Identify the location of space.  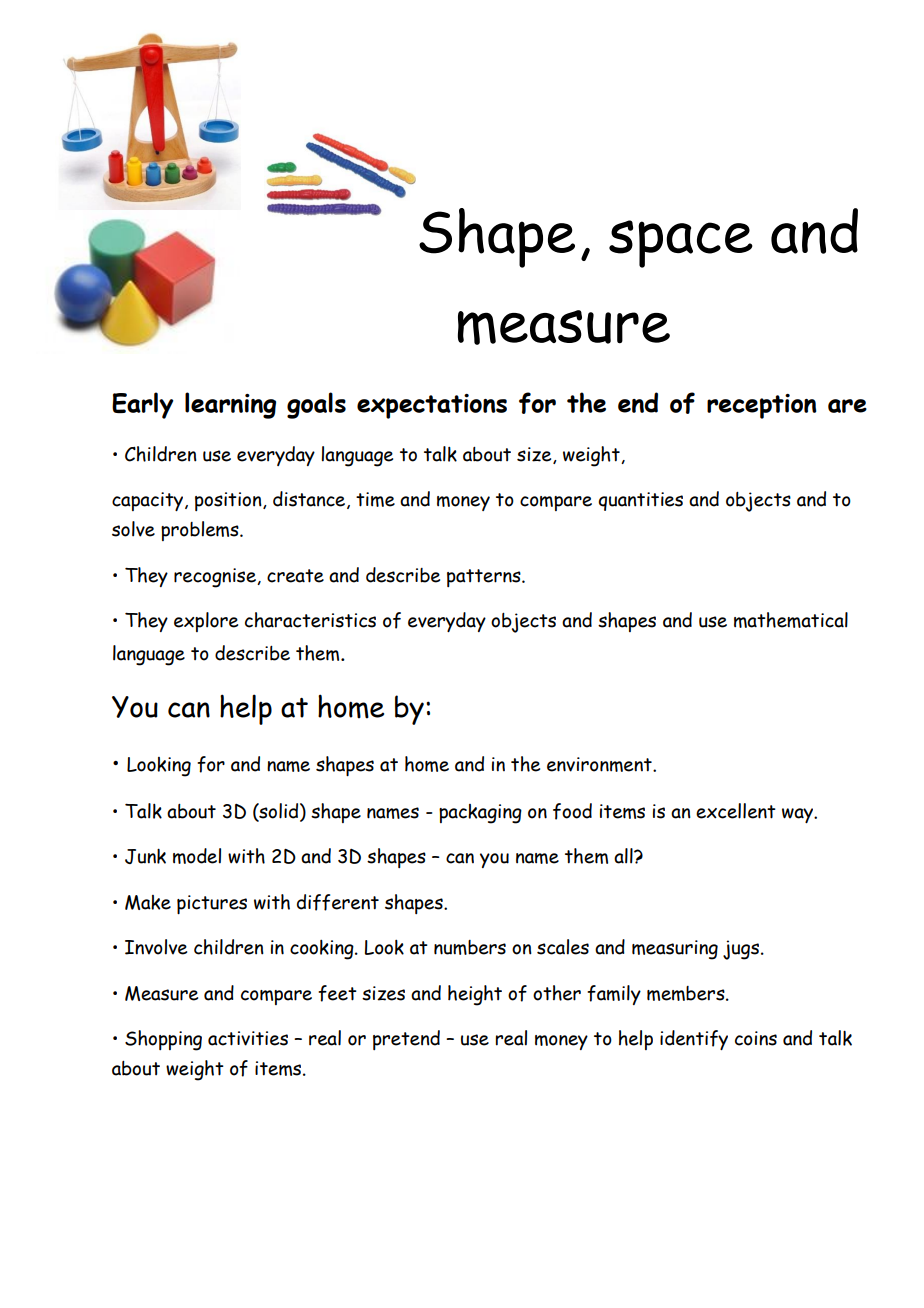
(681, 244).
